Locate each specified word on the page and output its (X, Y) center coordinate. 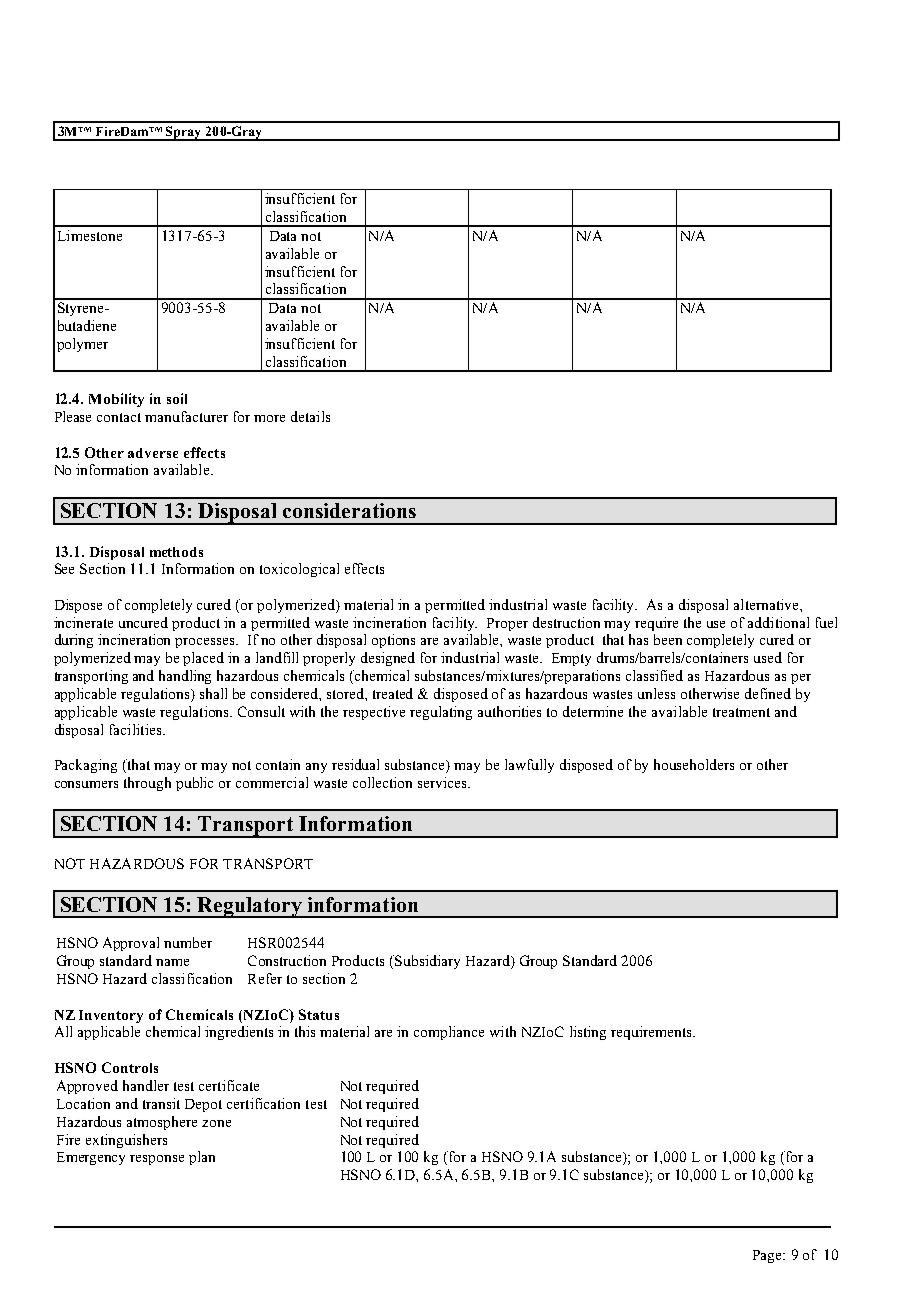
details (310, 416)
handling (185, 677)
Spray (184, 133)
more (269, 418)
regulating (441, 713)
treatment (741, 712)
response (157, 1160)
